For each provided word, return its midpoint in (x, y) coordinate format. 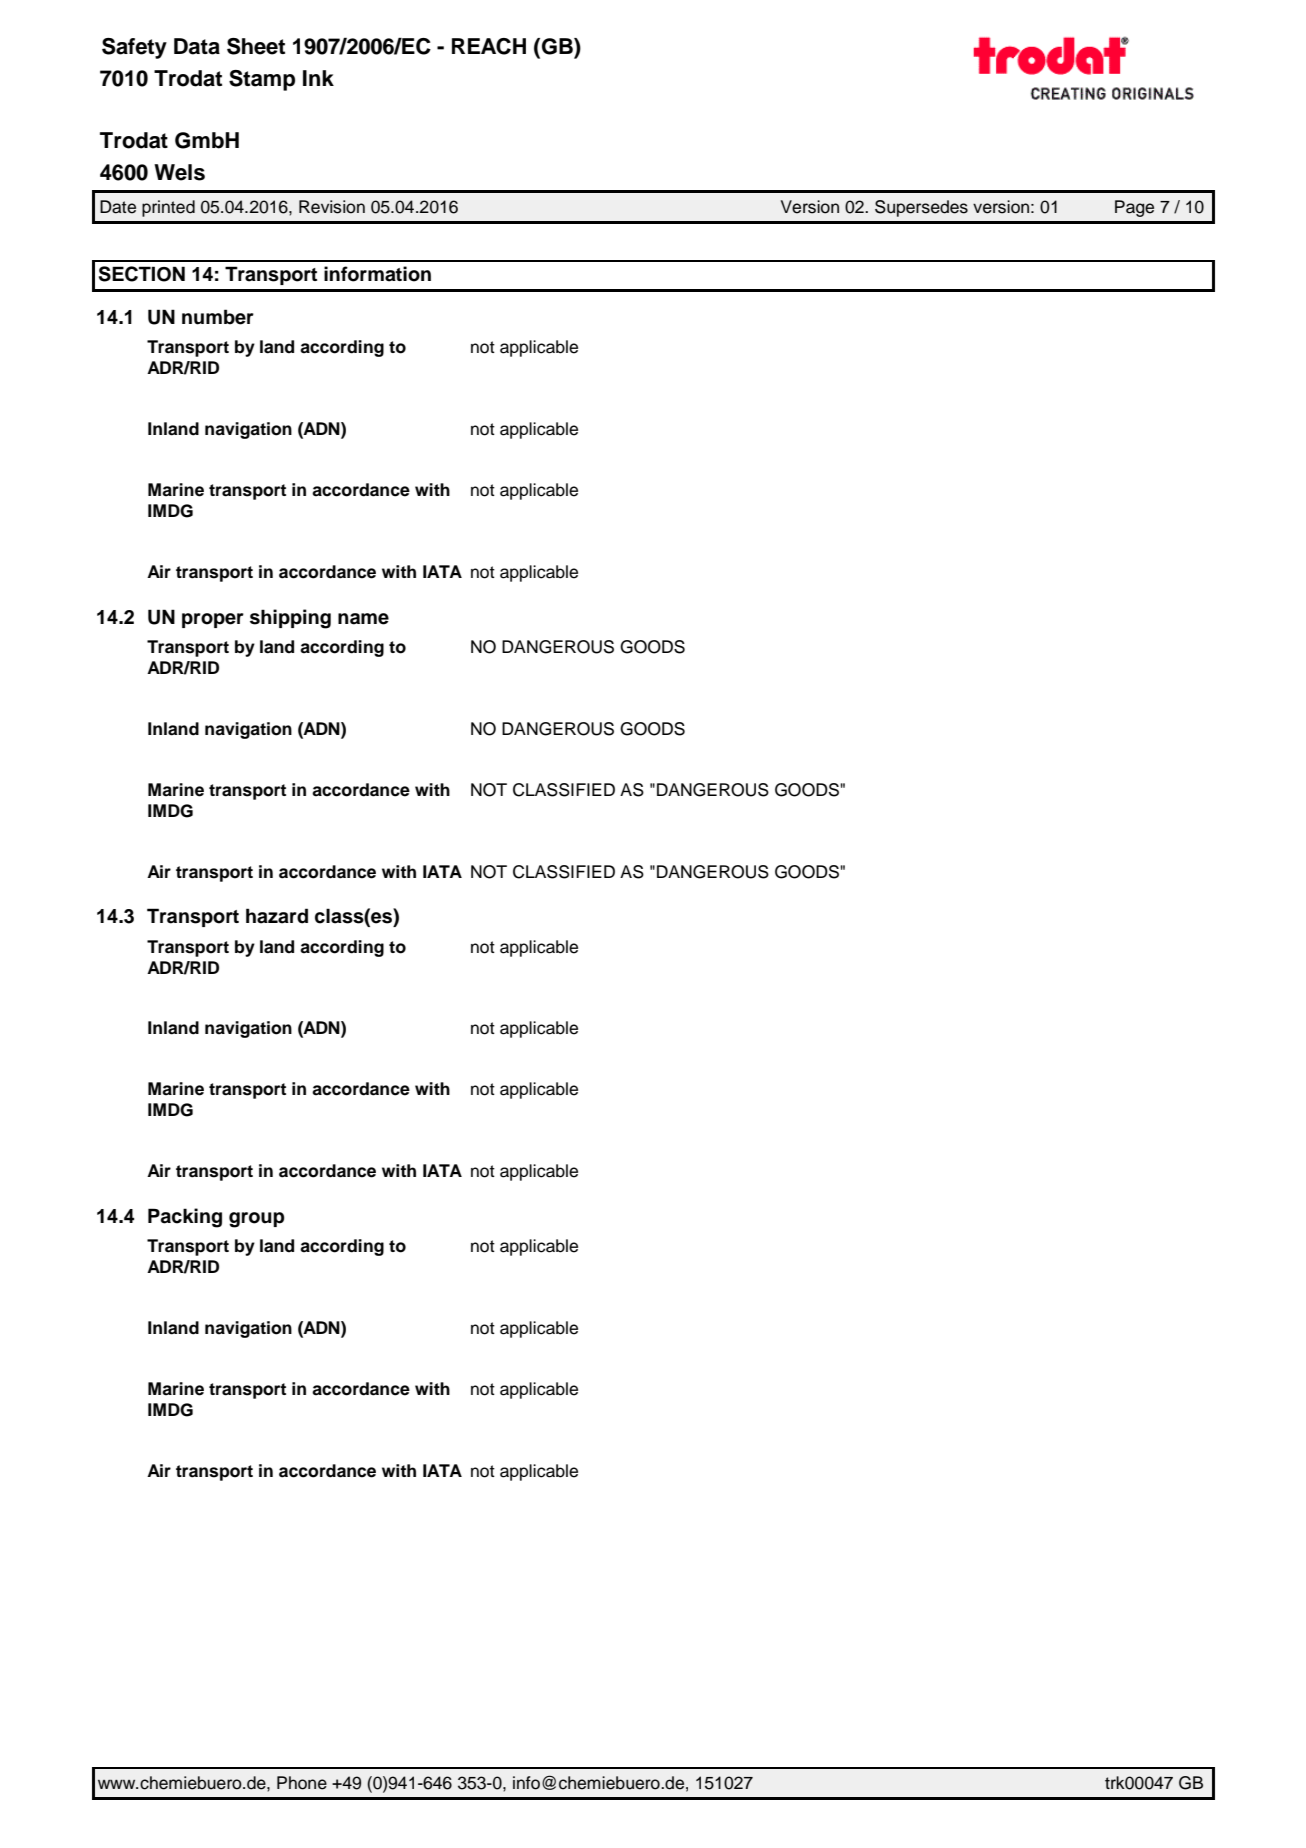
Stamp (262, 80)
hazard (277, 916)
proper (213, 620)
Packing (185, 1218)
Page (1134, 208)
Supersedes (921, 208)
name (363, 619)
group (256, 1220)
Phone (302, 1783)
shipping (290, 619)
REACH (489, 46)
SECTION (142, 274)
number (218, 317)
